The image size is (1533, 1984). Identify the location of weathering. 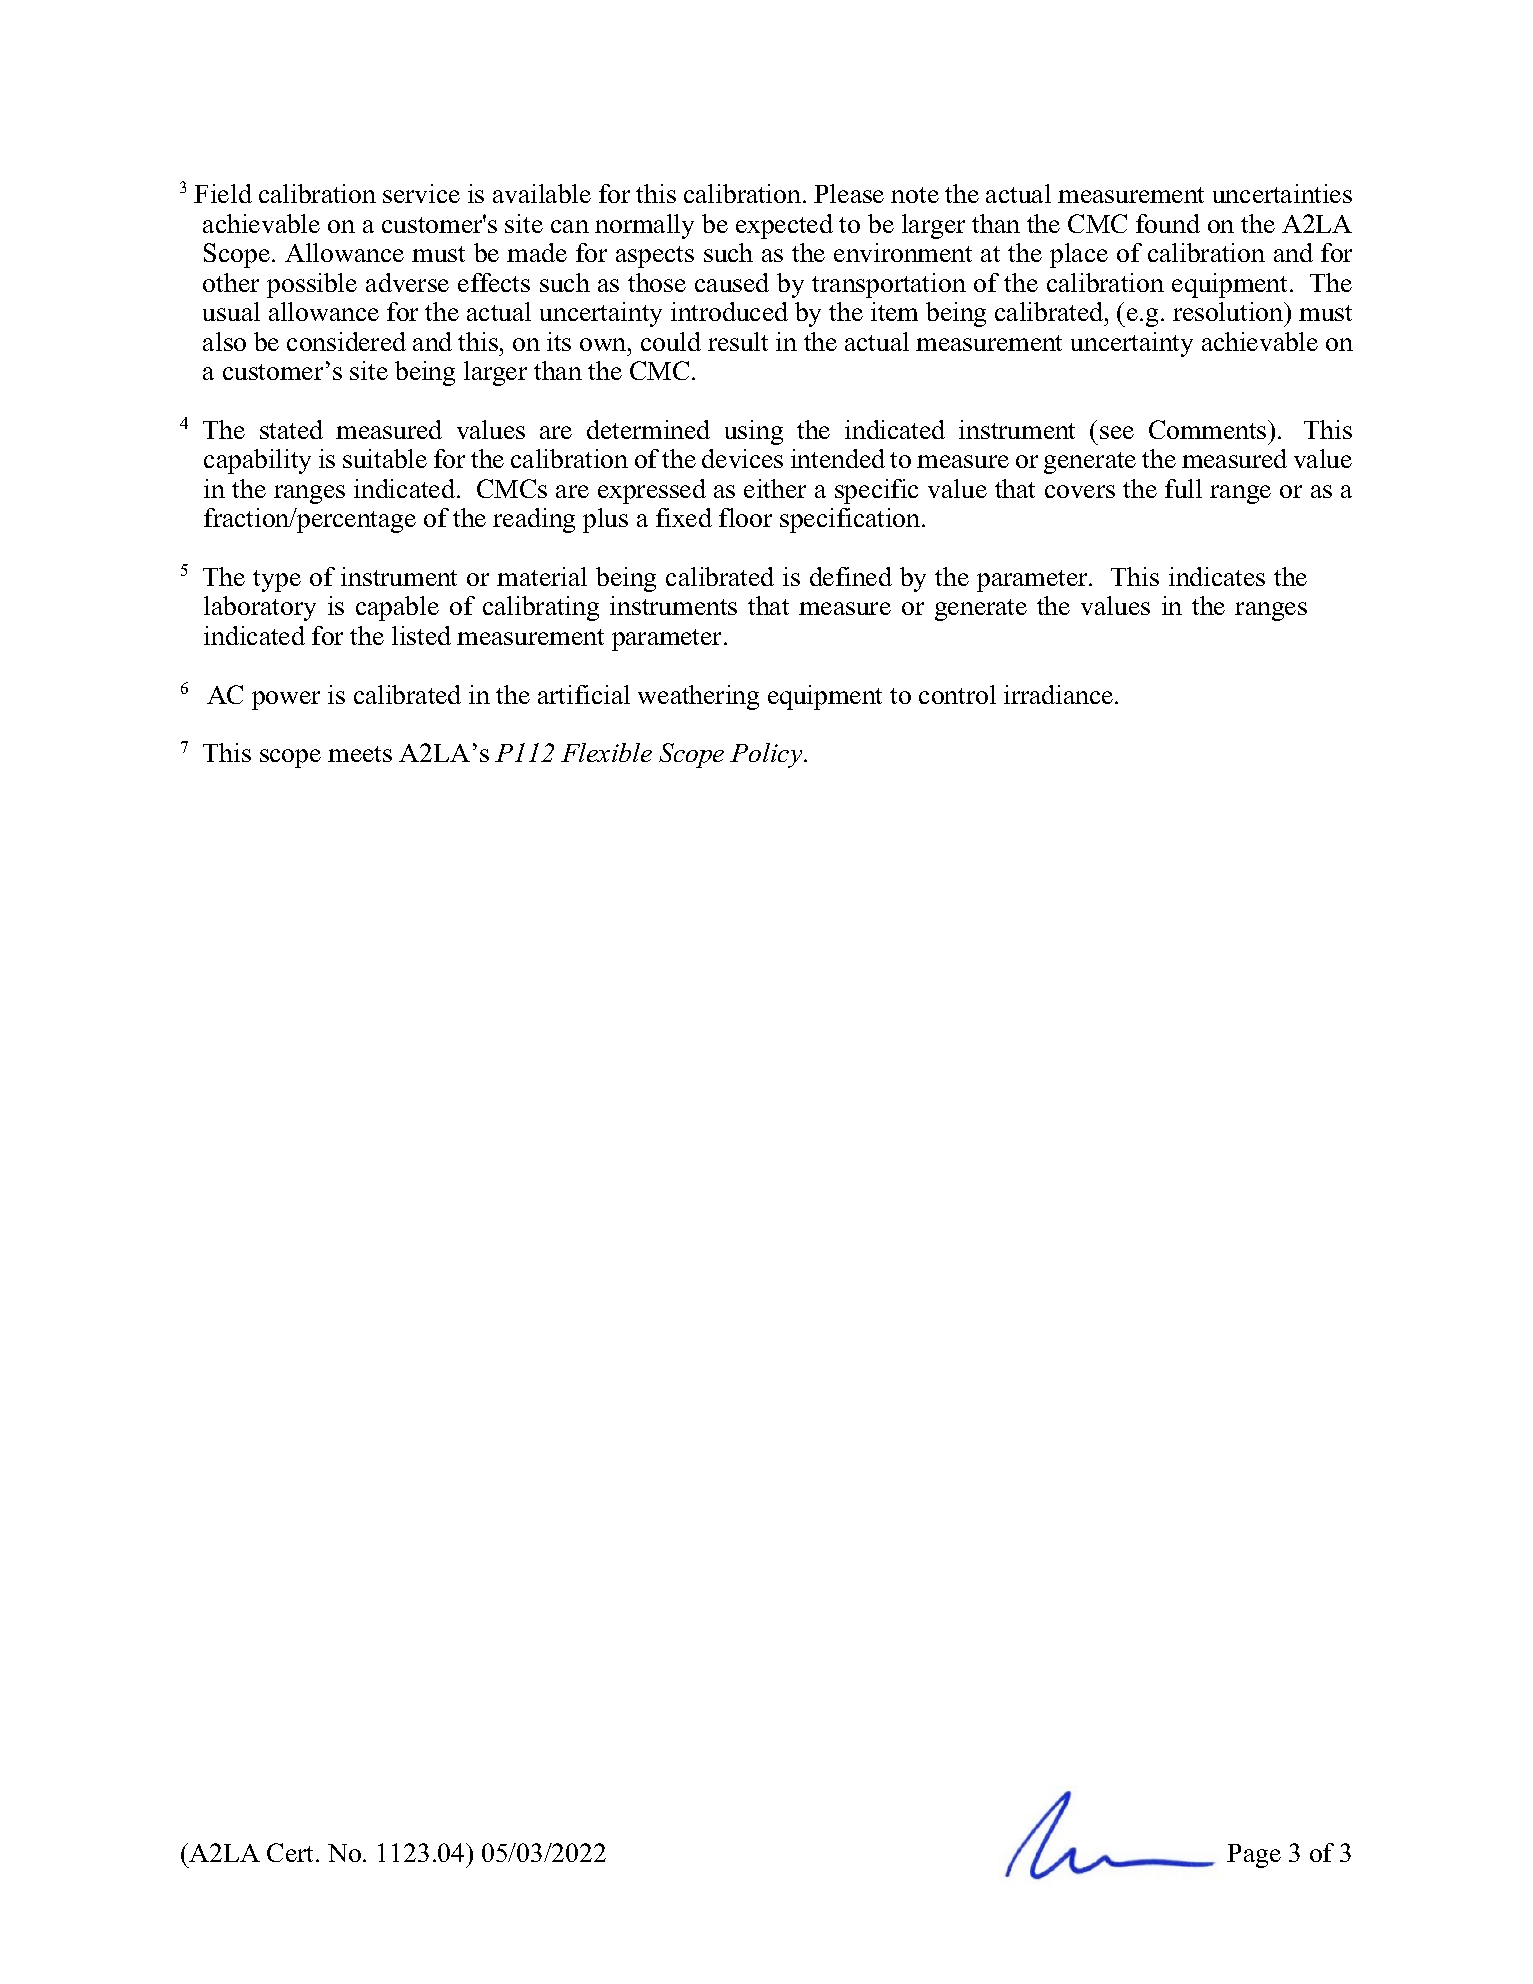
(698, 697).
